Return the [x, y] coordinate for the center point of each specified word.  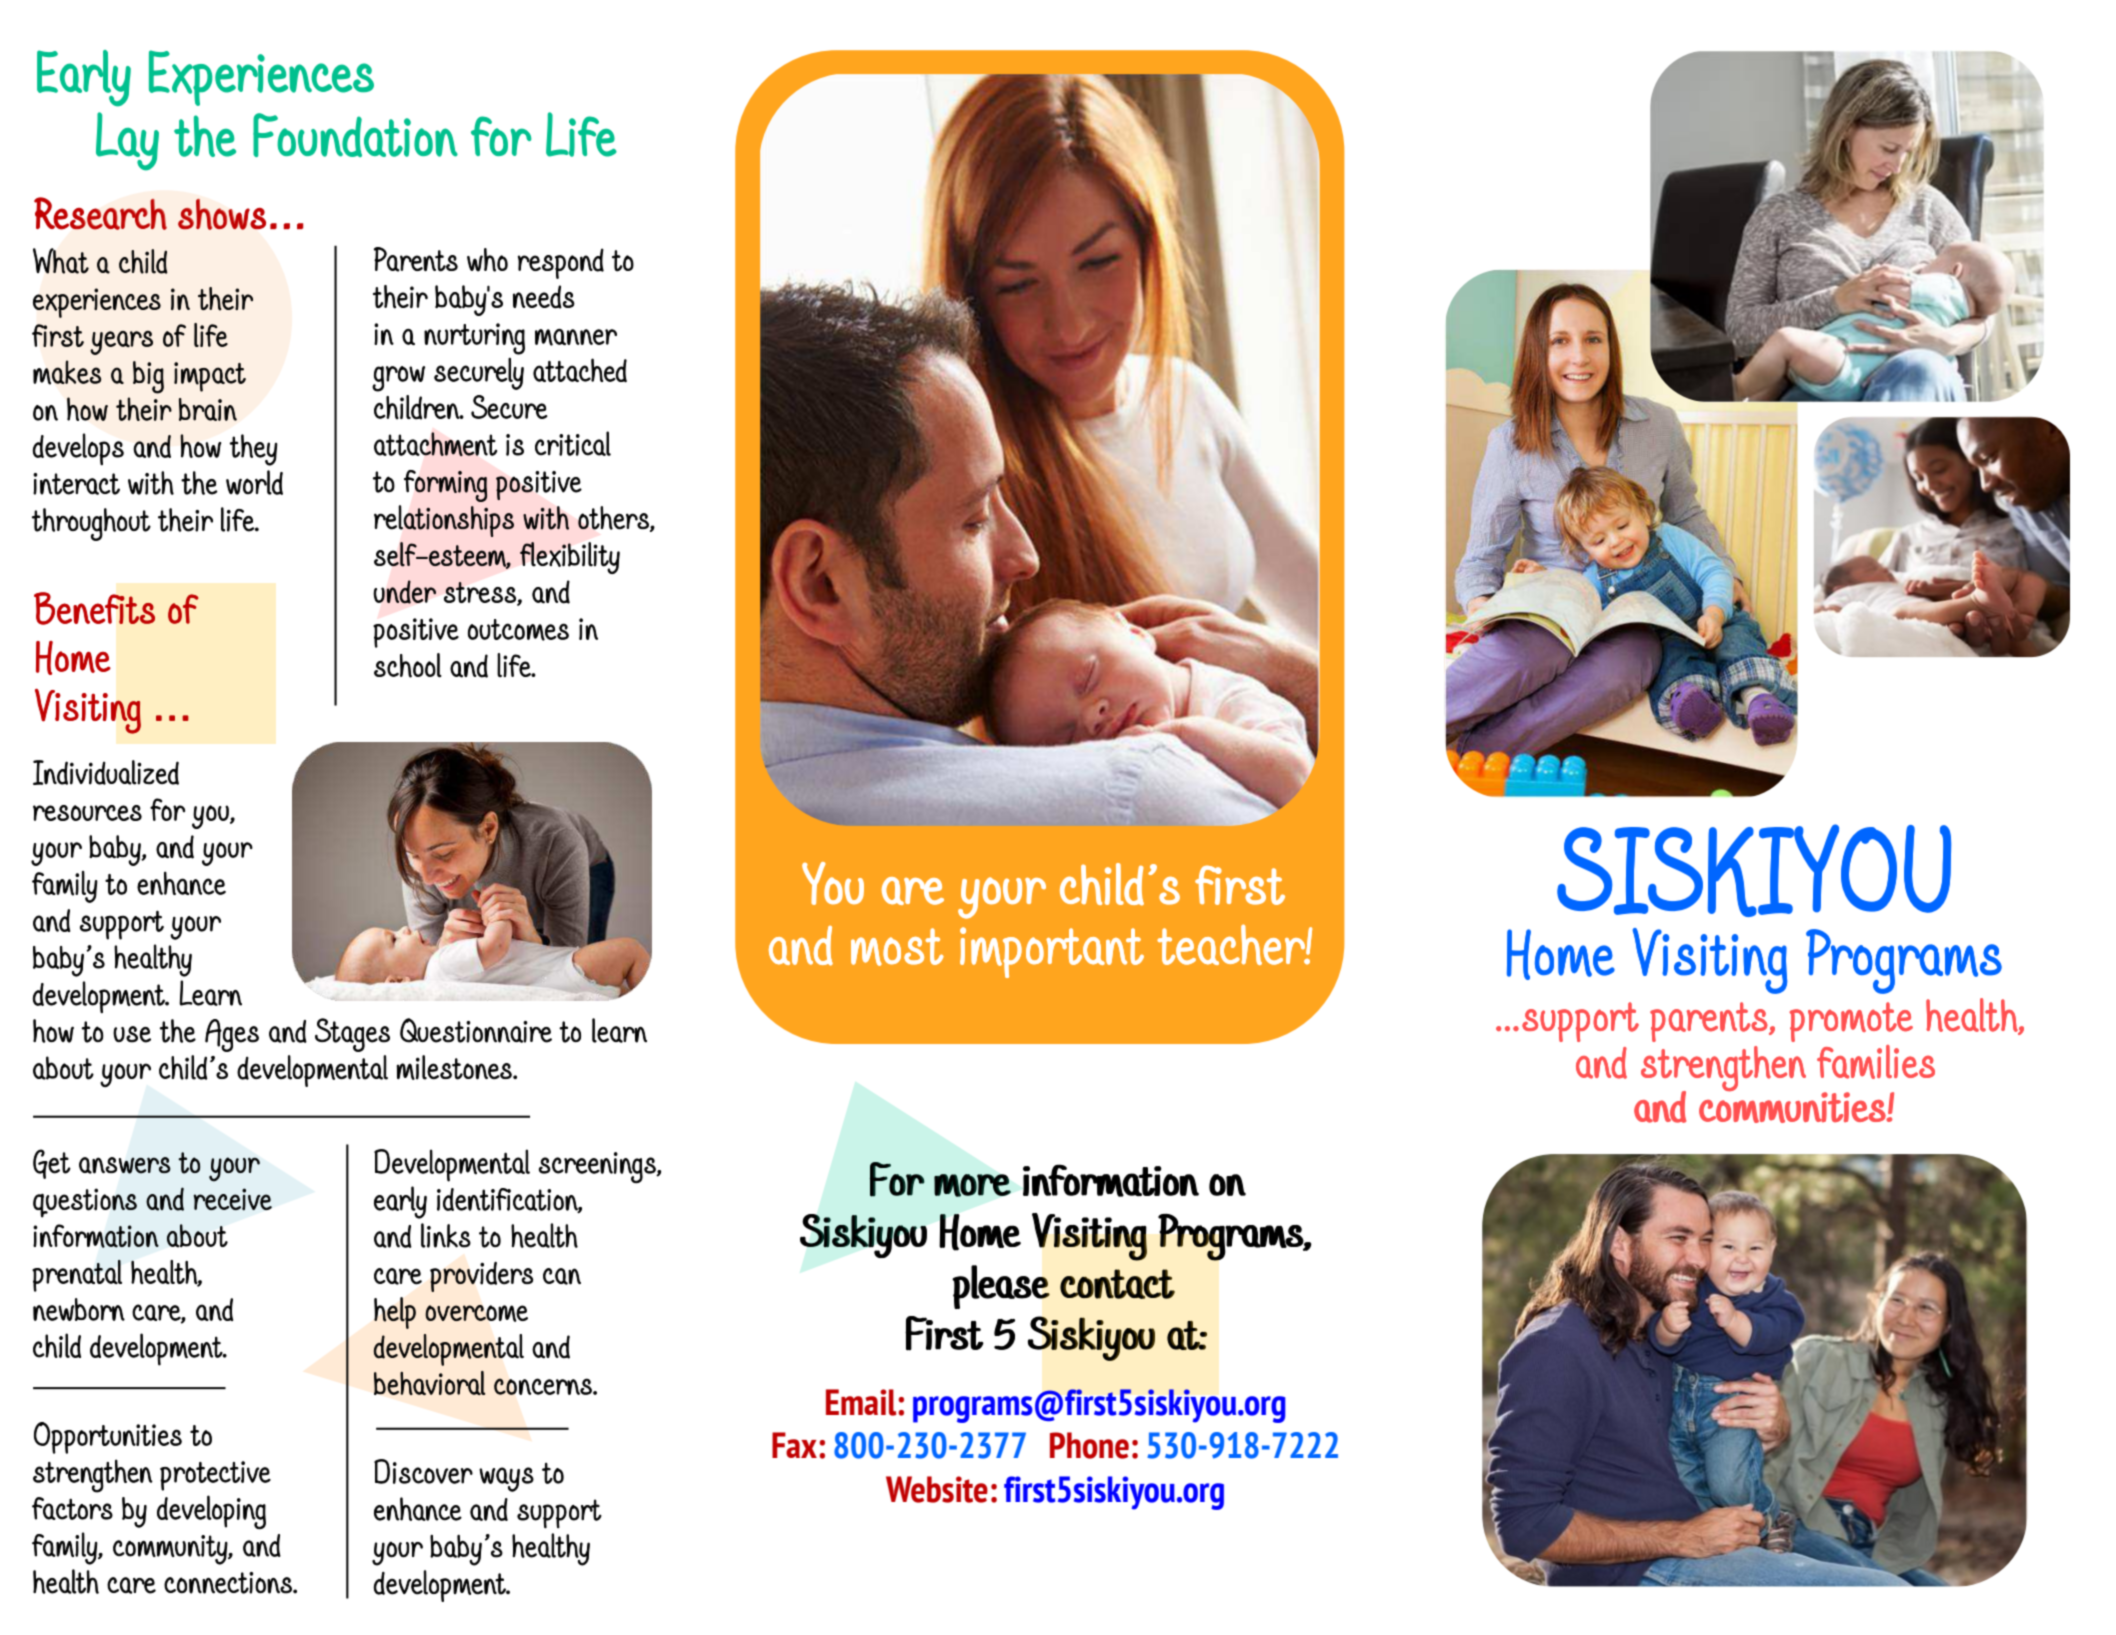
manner [576, 337]
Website [937, 1489]
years [121, 342]
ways [506, 1479]
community [171, 1550]
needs [544, 297]
